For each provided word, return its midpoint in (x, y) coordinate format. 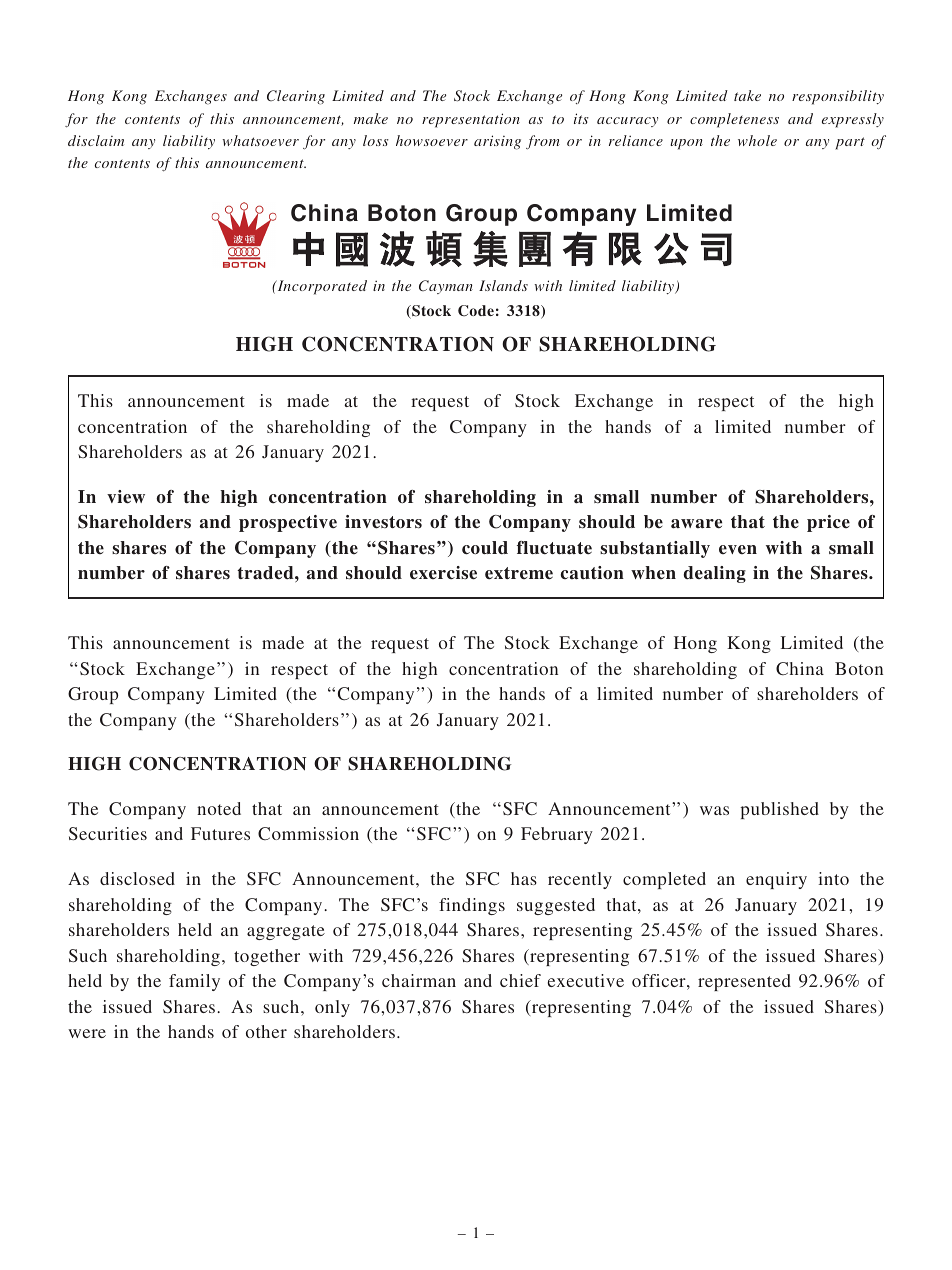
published (779, 810)
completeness (734, 120)
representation (471, 120)
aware (696, 524)
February (557, 835)
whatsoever (260, 140)
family (194, 982)
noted (219, 808)
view (126, 497)
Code (476, 311)
